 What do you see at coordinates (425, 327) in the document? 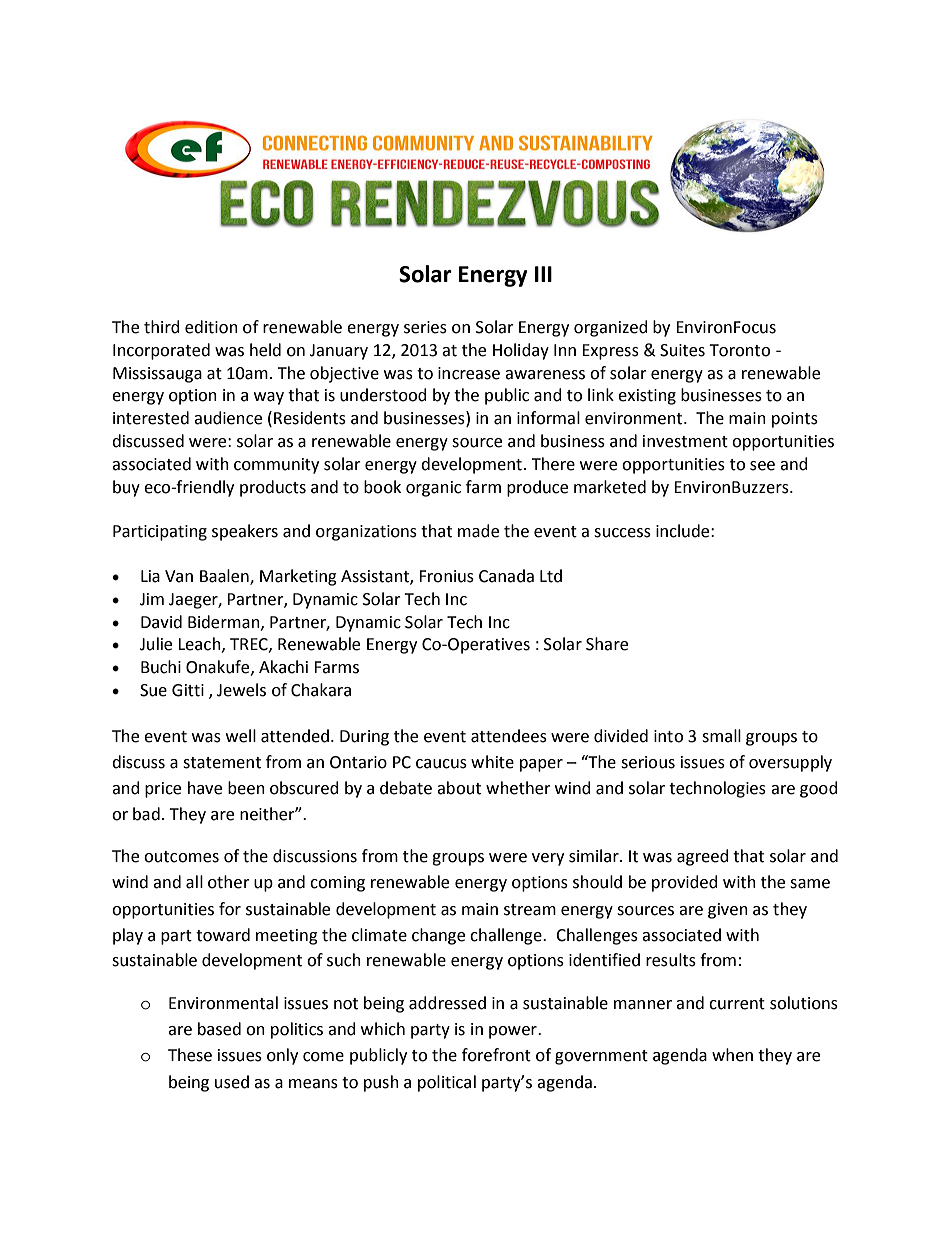
I see `series` at bounding box center [425, 327].
